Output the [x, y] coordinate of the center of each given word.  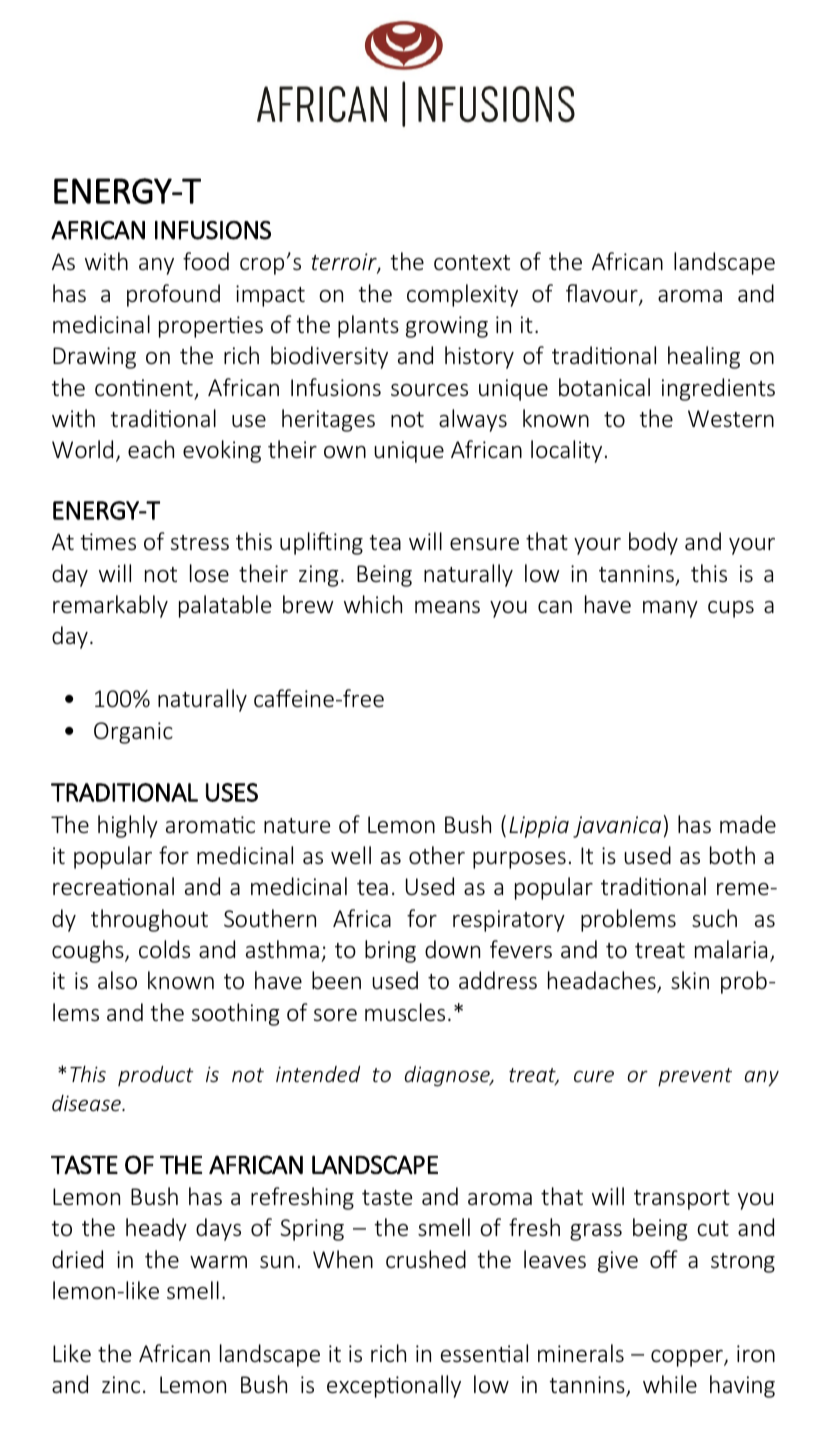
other [437, 855]
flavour [603, 294]
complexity [462, 295]
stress [200, 543]
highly [128, 826]
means [447, 607]
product [156, 1076]
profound [173, 295]
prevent [695, 1077]
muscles [405, 1012]
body [653, 543]
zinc [121, 1384]
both [732, 855]
